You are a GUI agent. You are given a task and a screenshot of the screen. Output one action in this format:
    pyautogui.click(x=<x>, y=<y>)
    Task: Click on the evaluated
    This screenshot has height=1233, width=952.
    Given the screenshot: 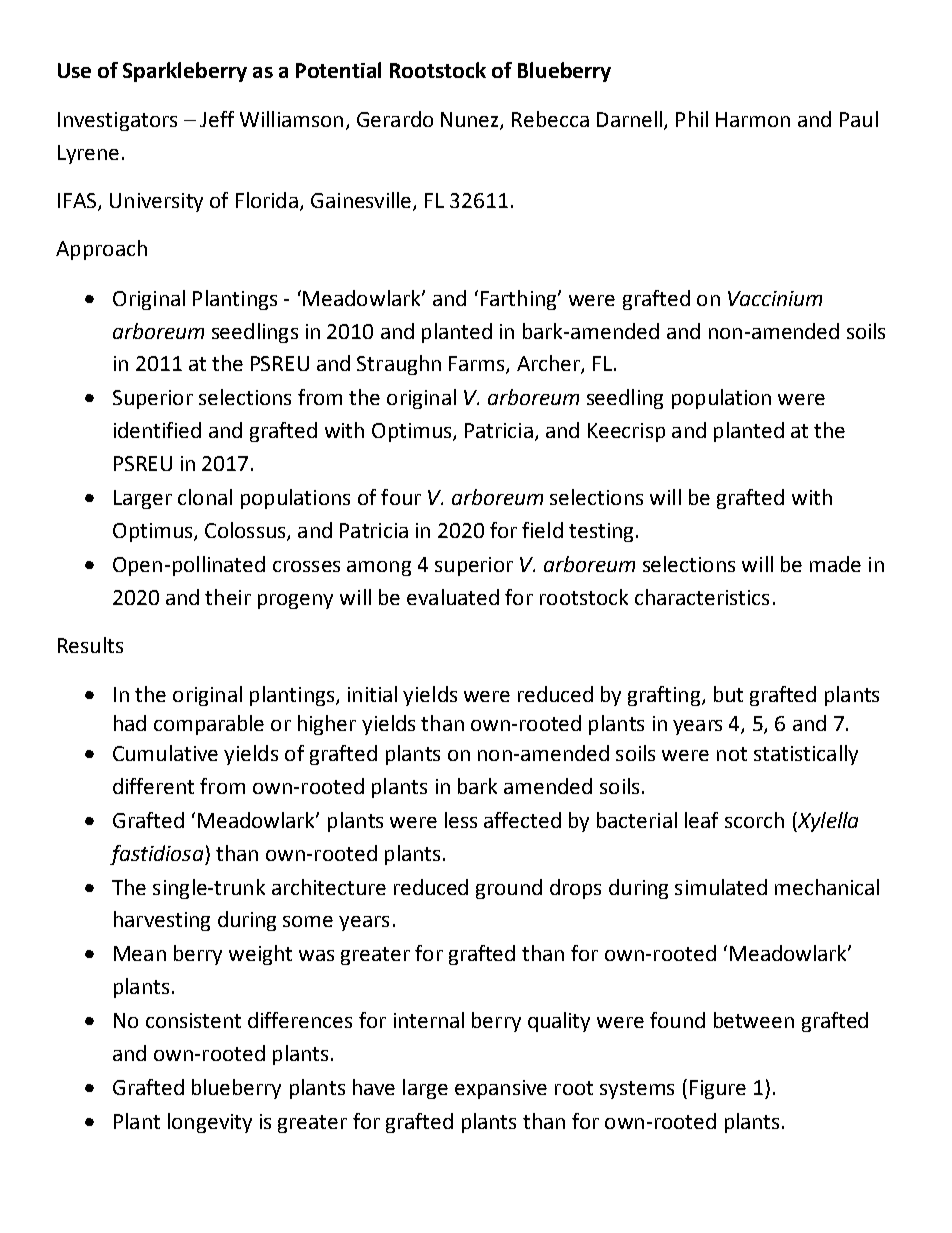 What is the action you would take?
    pyautogui.click(x=453, y=597)
